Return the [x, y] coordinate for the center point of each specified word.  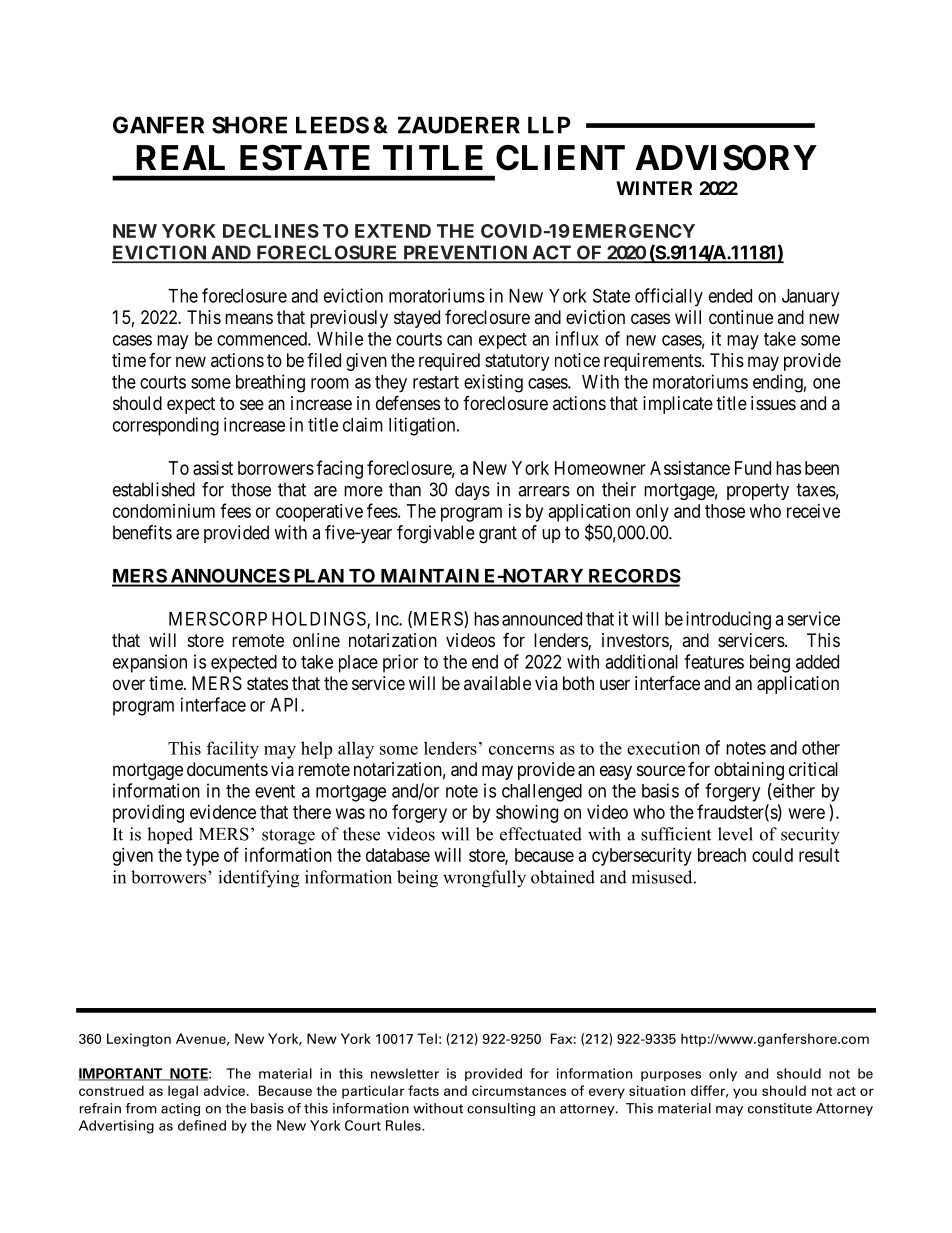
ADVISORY [726, 158]
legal [183, 1092]
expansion [150, 663]
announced [542, 619]
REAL [180, 157]
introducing [728, 620]
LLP [549, 125]
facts [423, 1090]
